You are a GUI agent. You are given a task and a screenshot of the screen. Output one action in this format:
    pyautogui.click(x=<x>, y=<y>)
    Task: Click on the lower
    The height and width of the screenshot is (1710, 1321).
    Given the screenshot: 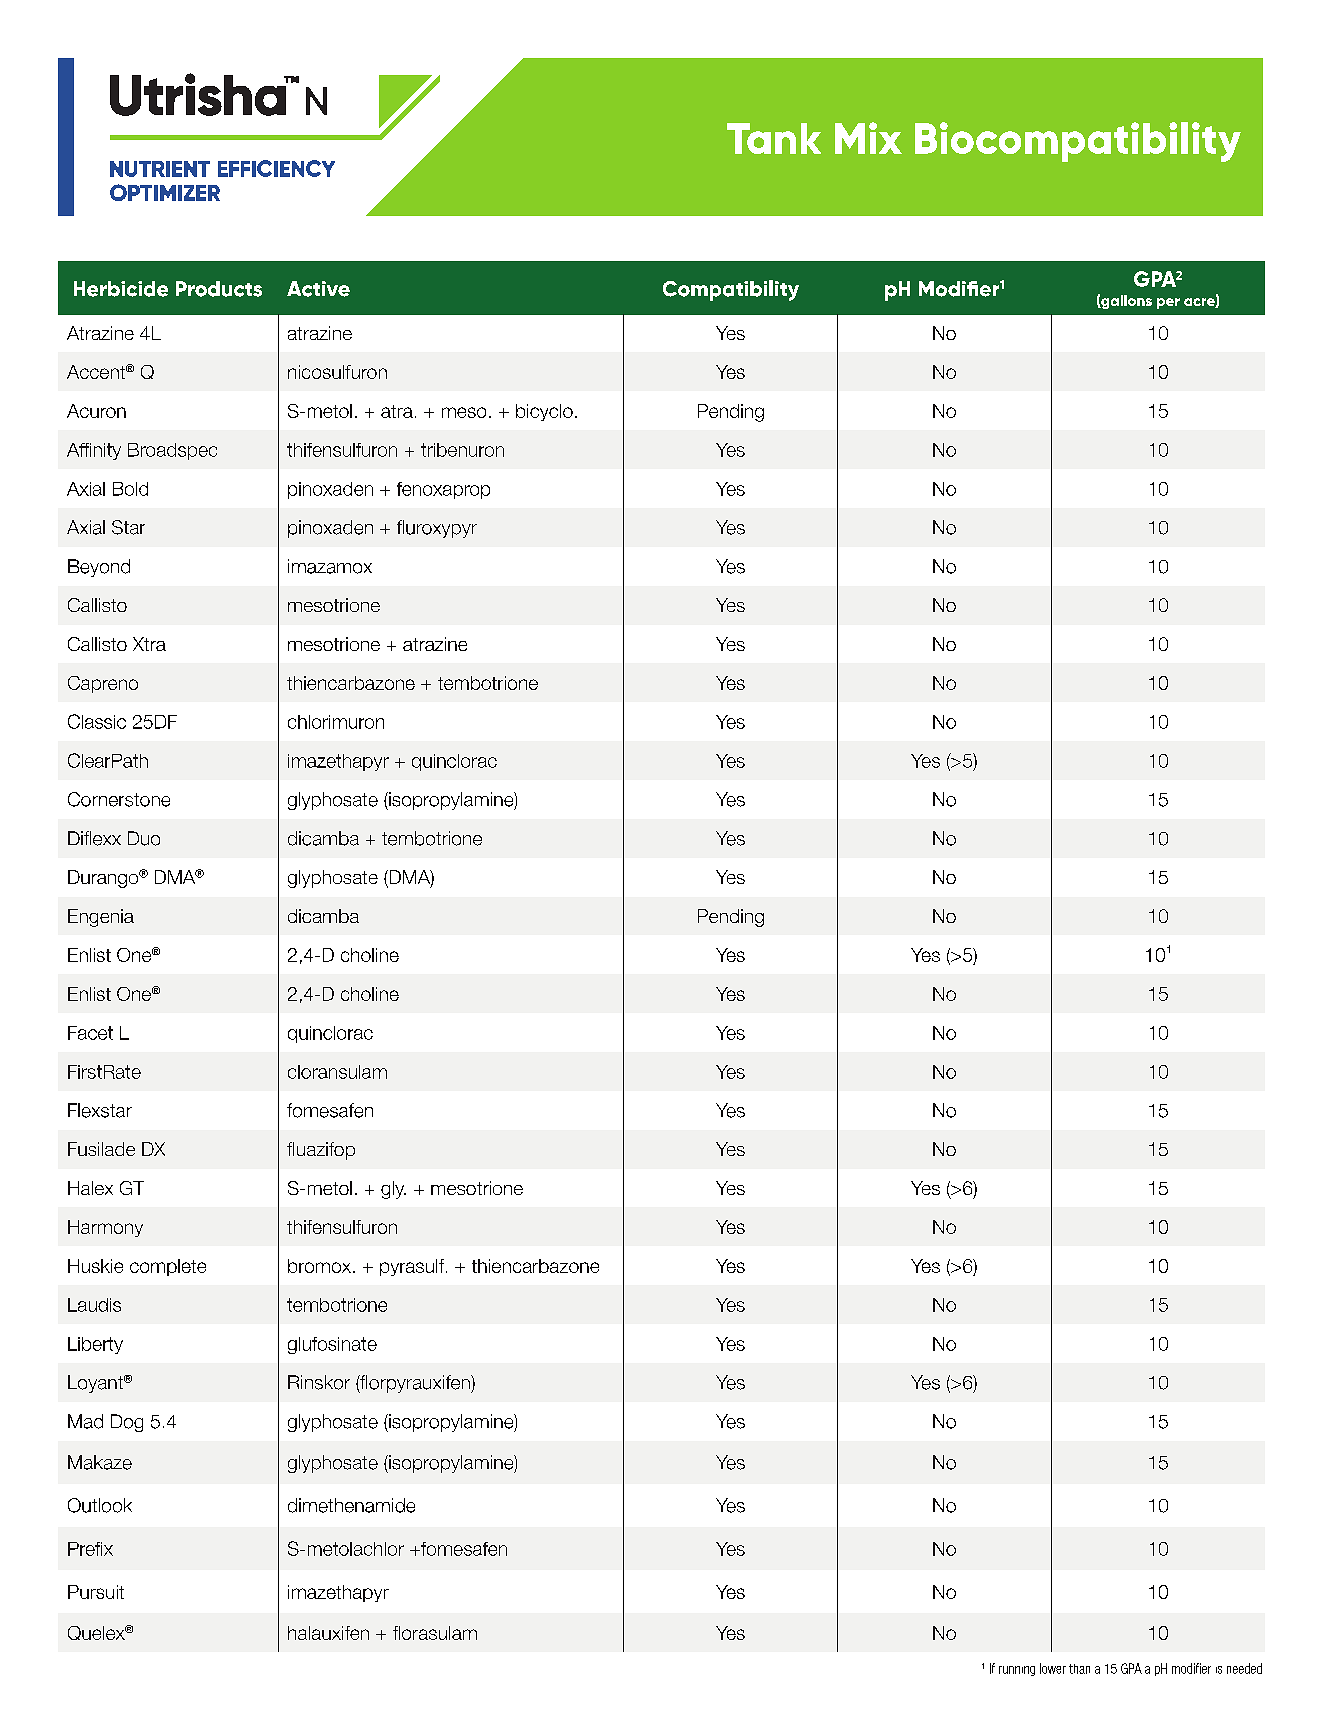 What is the action you would take?
    pyautogui.click(x=1053, y=1668)
